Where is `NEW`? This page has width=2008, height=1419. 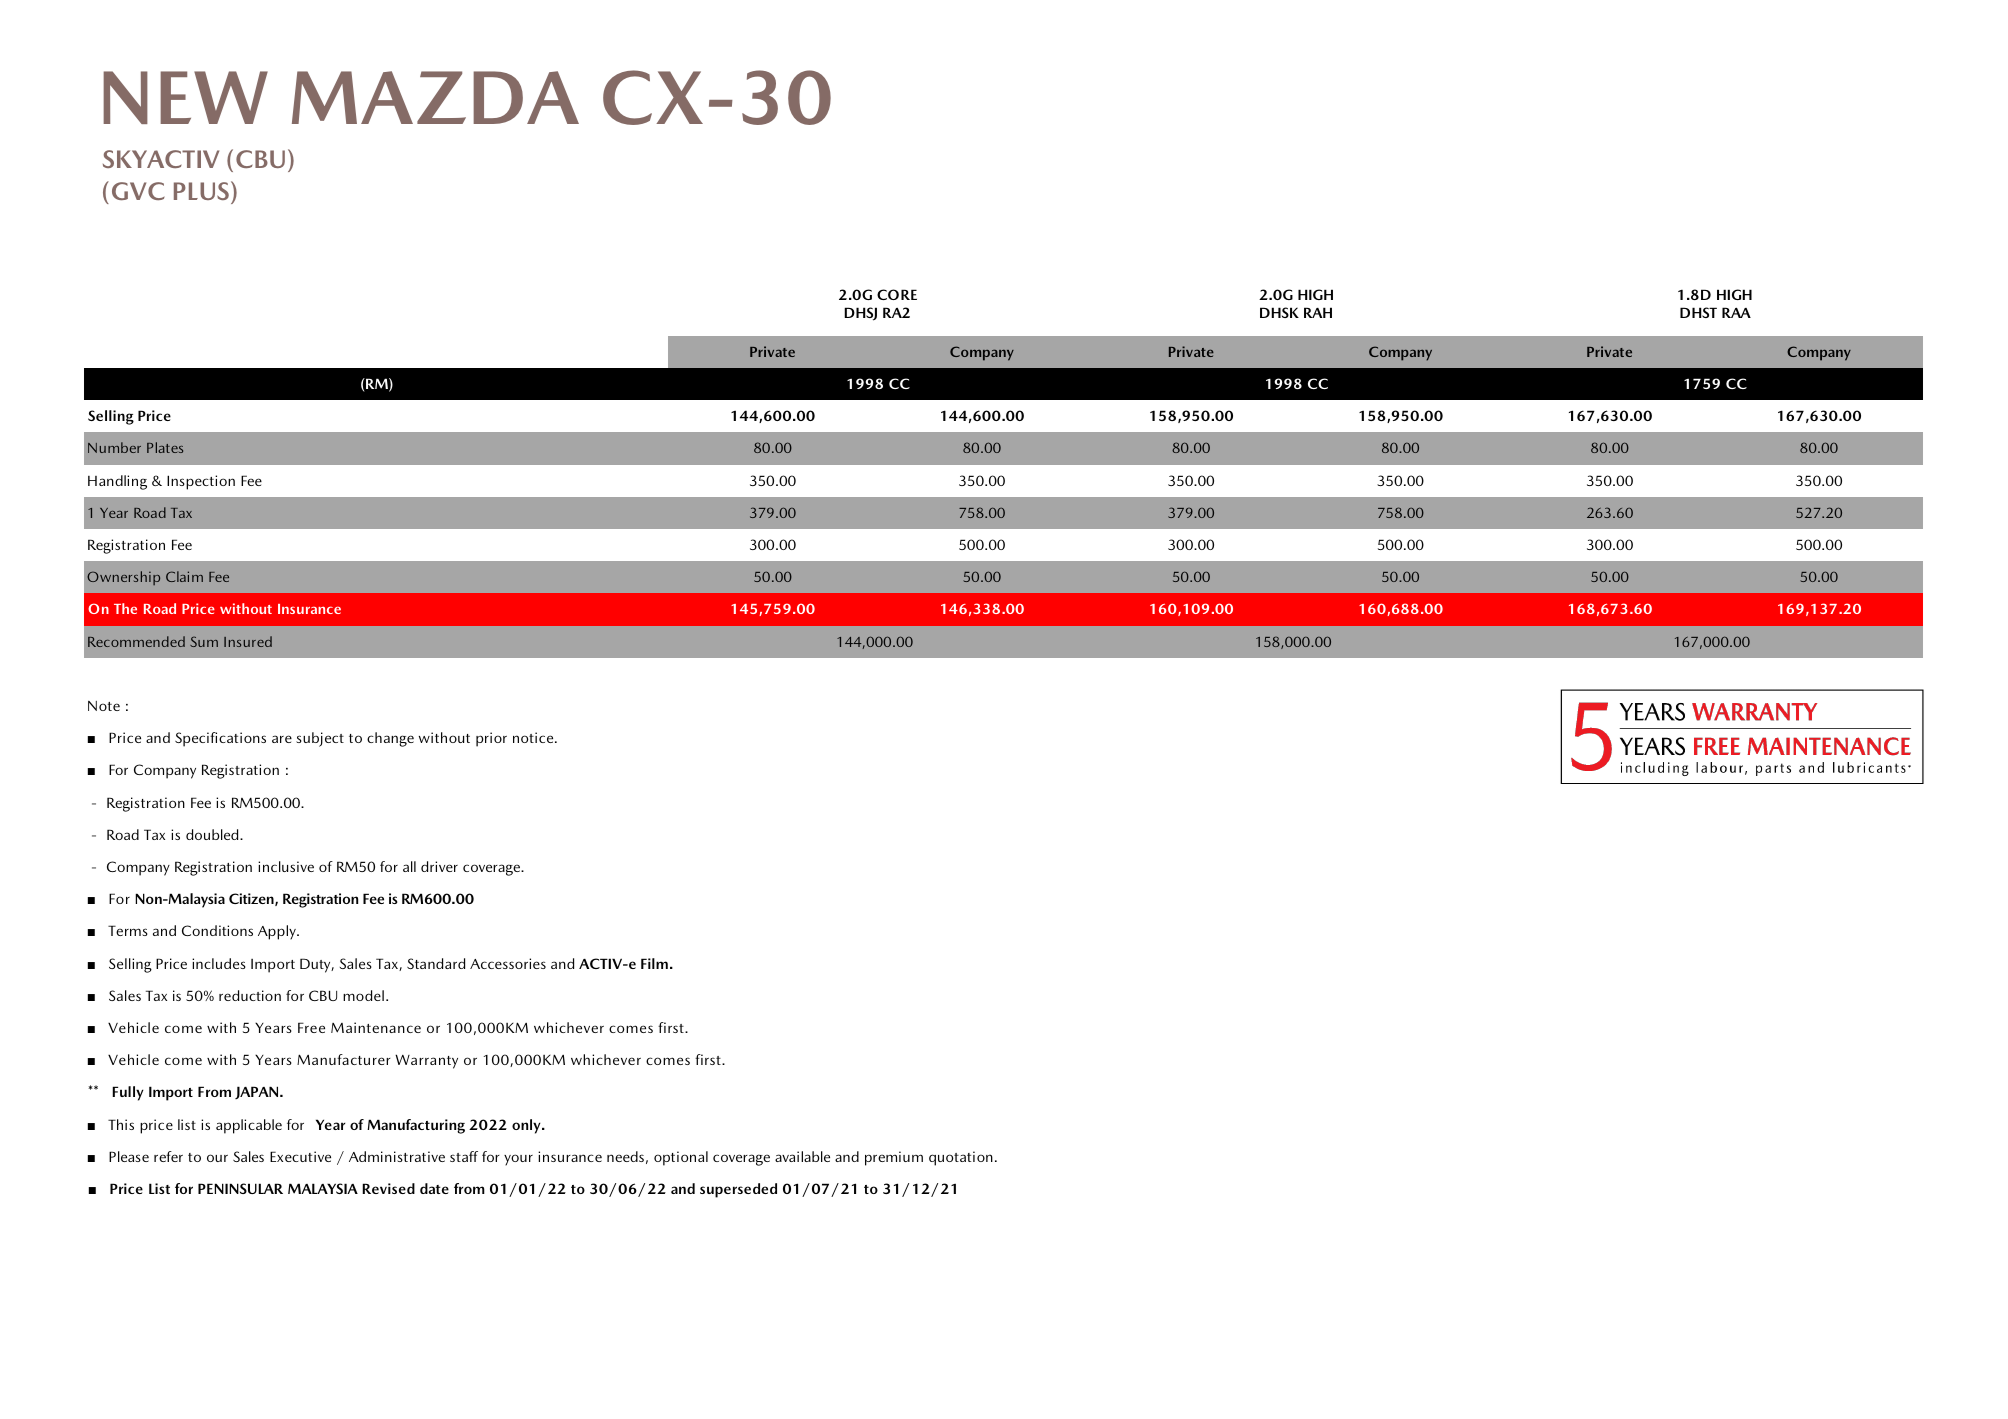
NEW is located at coordinates (185, 97).
